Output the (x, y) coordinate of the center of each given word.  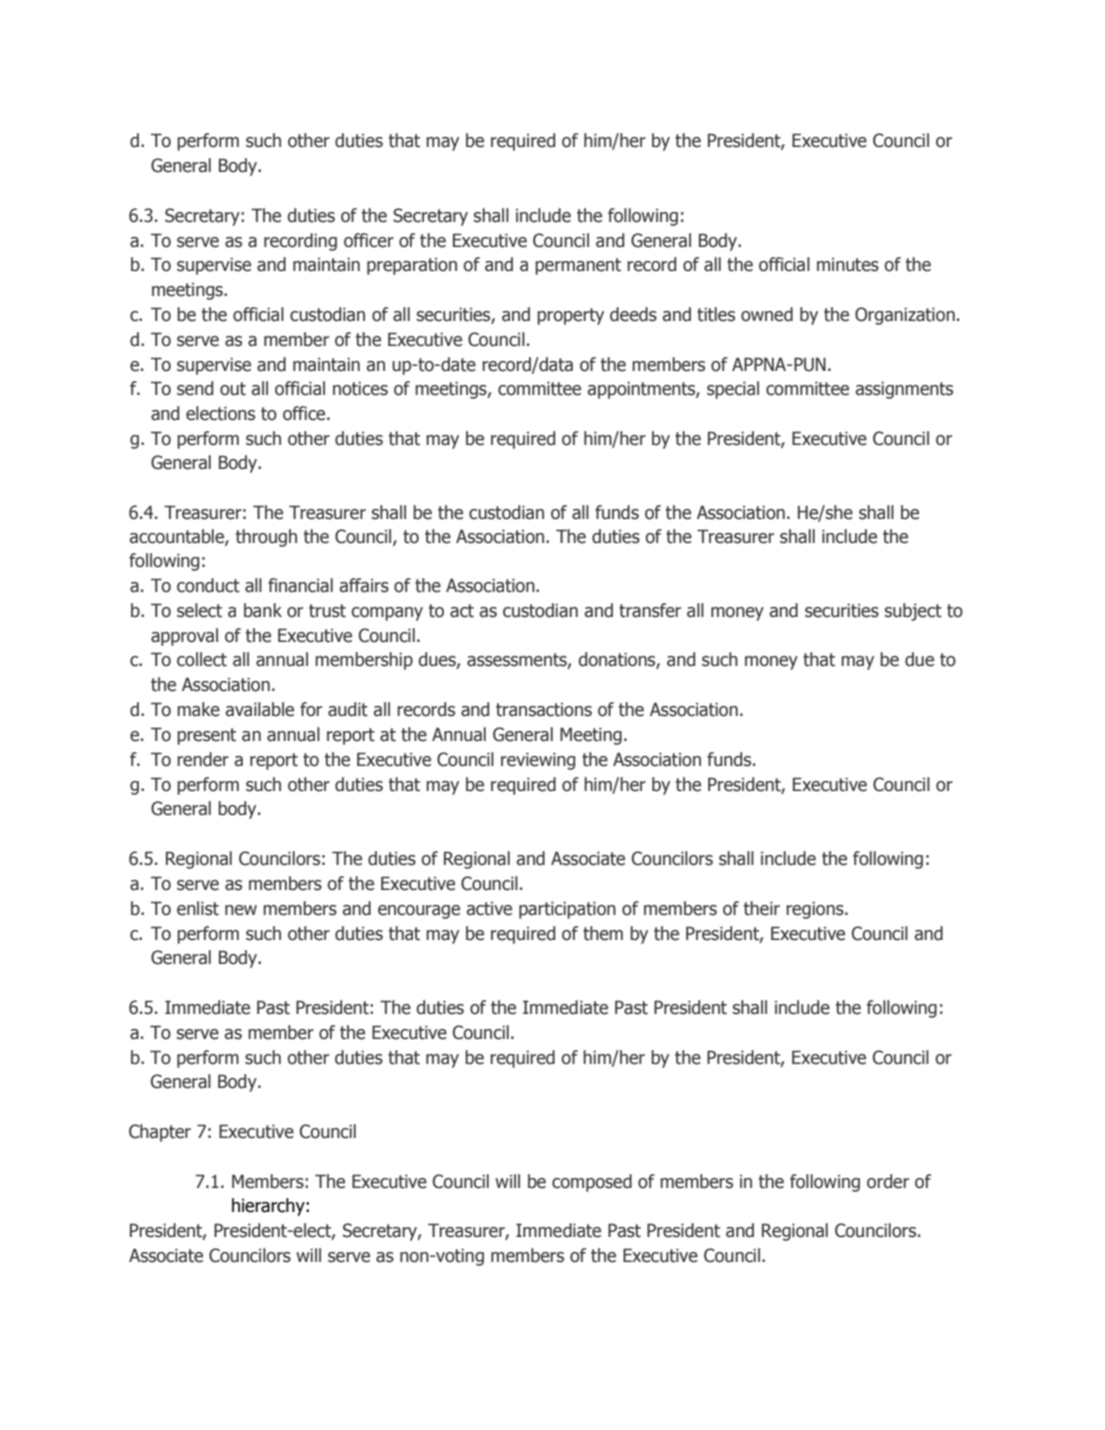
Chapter (160, 1133)
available (260, 709)
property (570, 316)
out (233, 389)
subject (913, 612)
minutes (848, 265)
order (888, 1181)
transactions (544, 710)
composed (592, 1183)
